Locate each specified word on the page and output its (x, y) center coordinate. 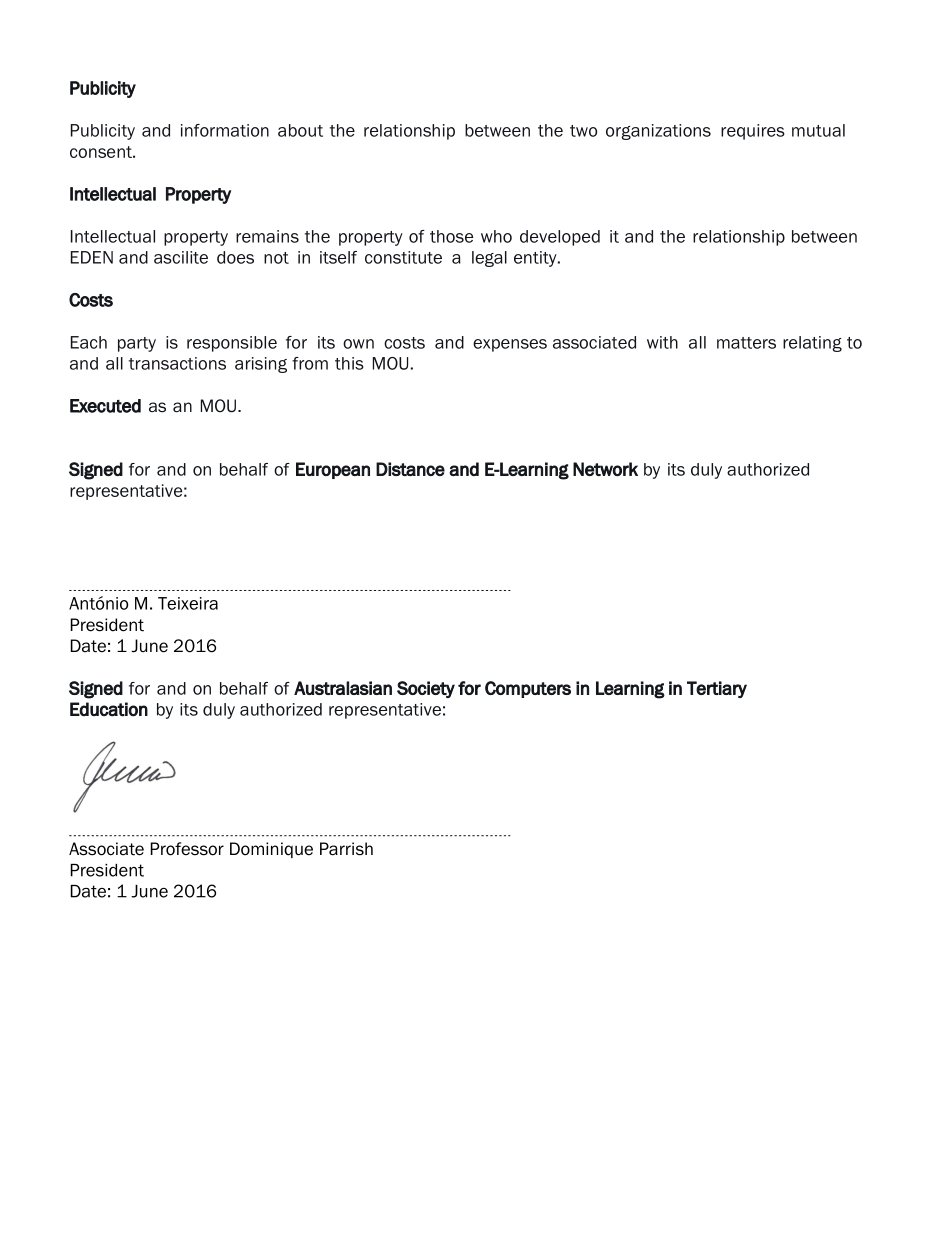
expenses (510, 345)
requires (753, 132)
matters (746, 343)
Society (426, 689)
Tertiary (717, 689)
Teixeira (188, 603)
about (300, 130)
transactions (177, 363)
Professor (187, 849)
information (225, 130)
